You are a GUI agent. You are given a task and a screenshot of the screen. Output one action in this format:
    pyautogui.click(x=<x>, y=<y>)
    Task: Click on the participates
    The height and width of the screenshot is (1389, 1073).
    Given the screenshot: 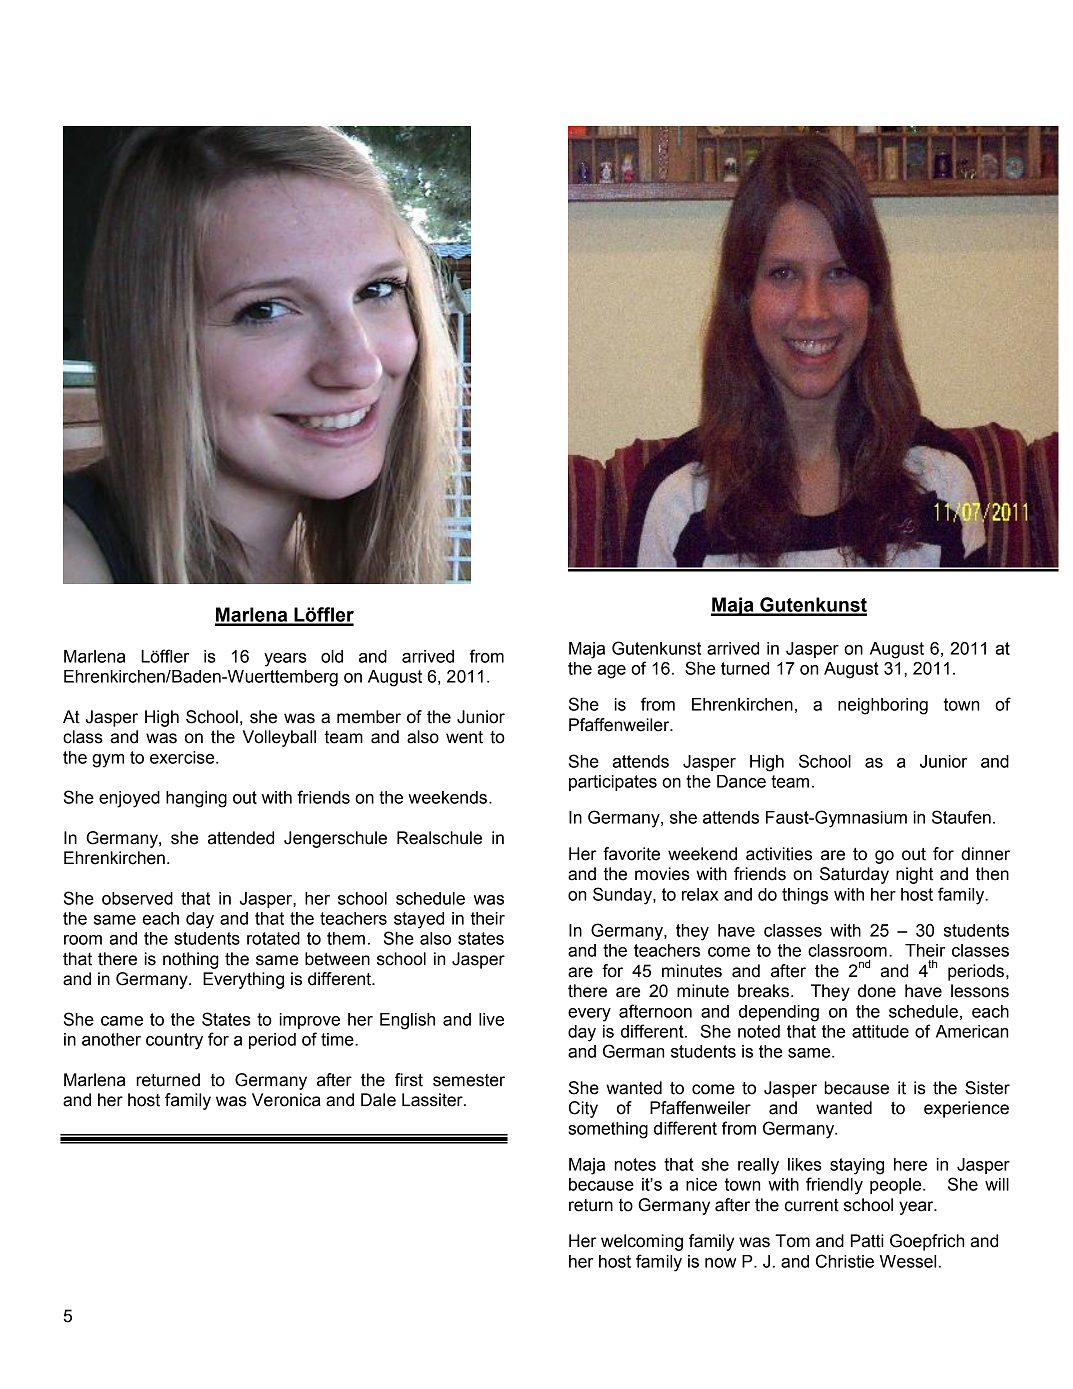 What is the action you would take?
    pyautogui.click(x=613, y=783)
